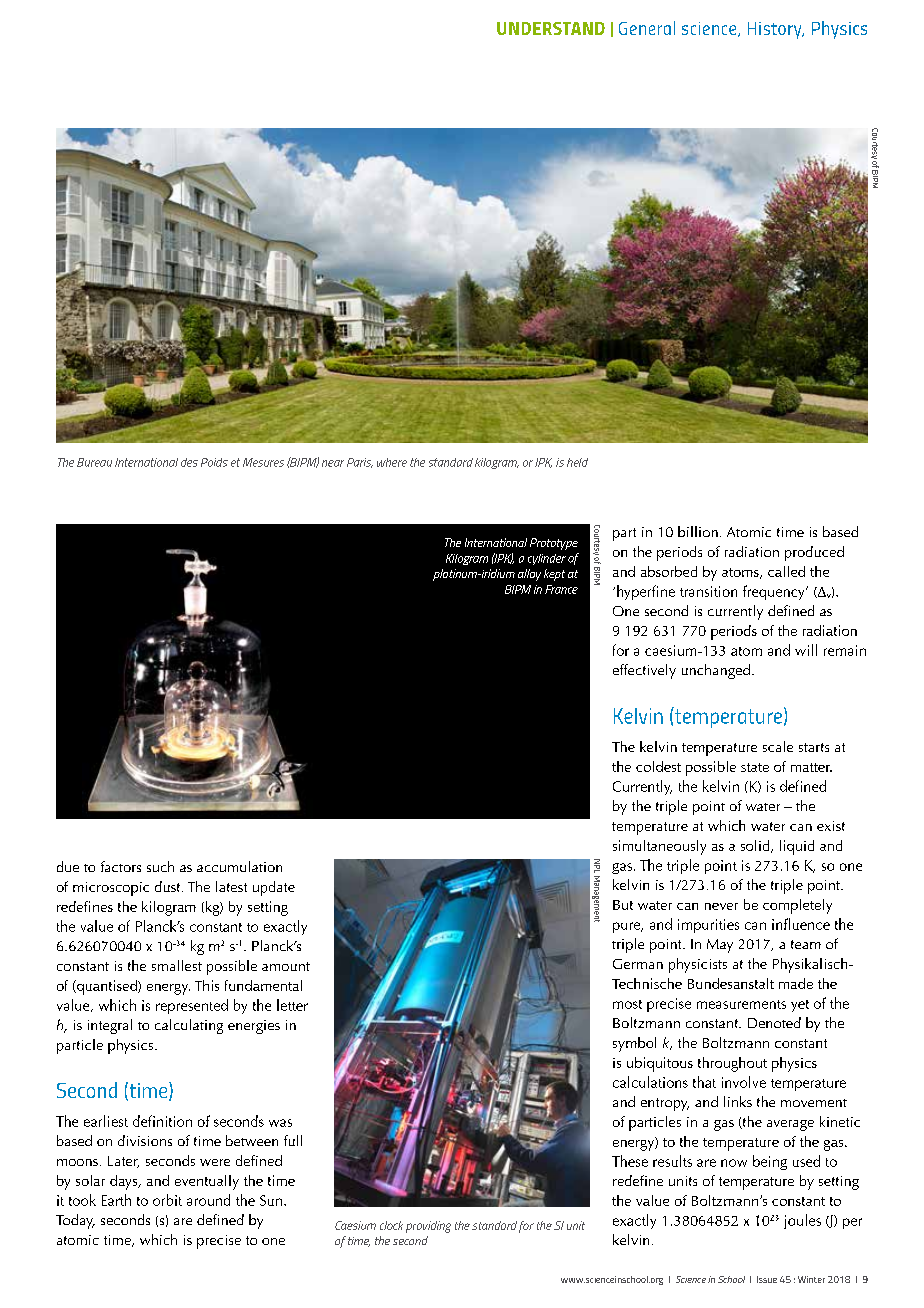 Image resolution: width=924 pixels, height=1308 pixels. I want to click on Poids, so click(214, 462).
